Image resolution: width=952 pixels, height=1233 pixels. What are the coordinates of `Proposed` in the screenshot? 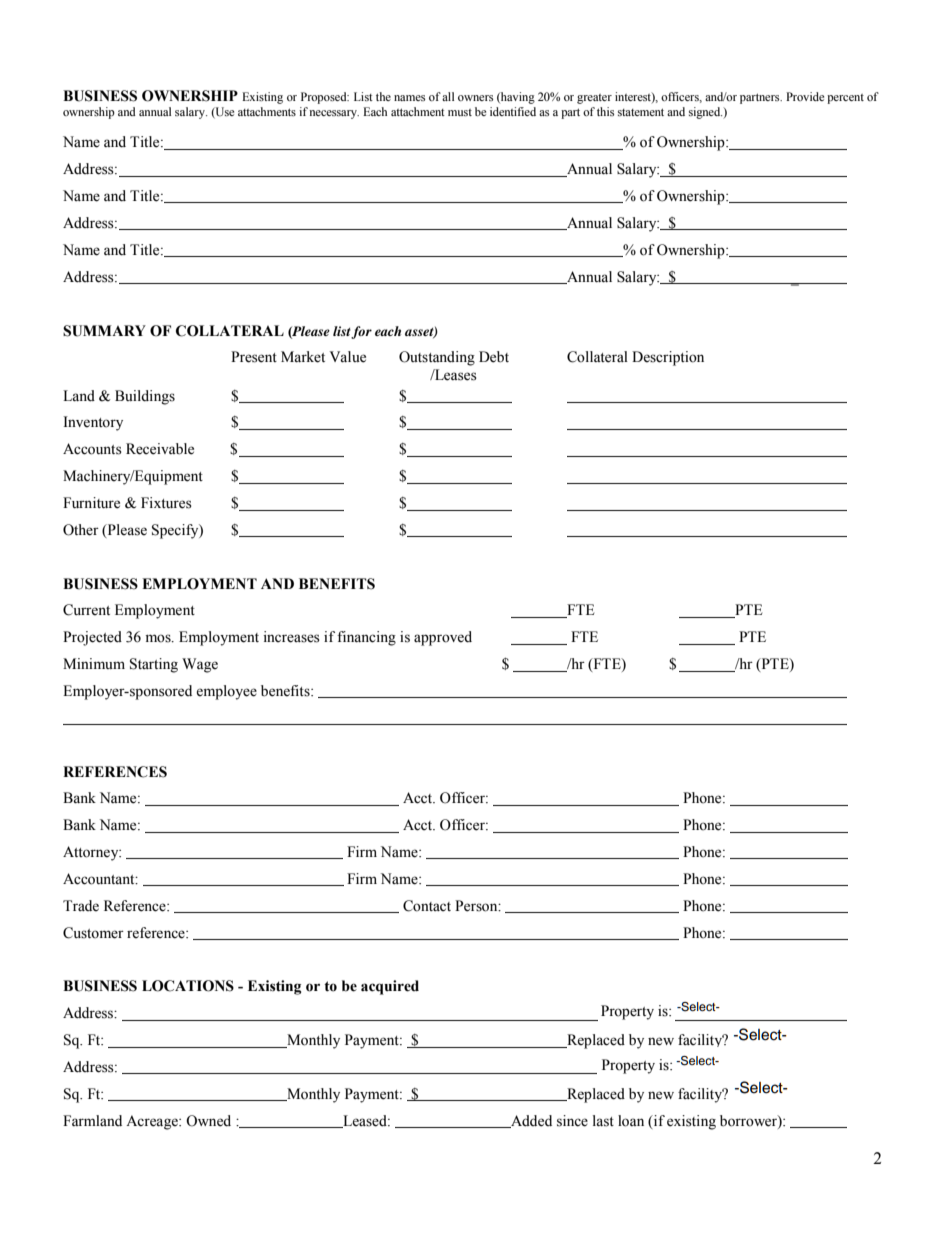 It's located at (325, 98).
